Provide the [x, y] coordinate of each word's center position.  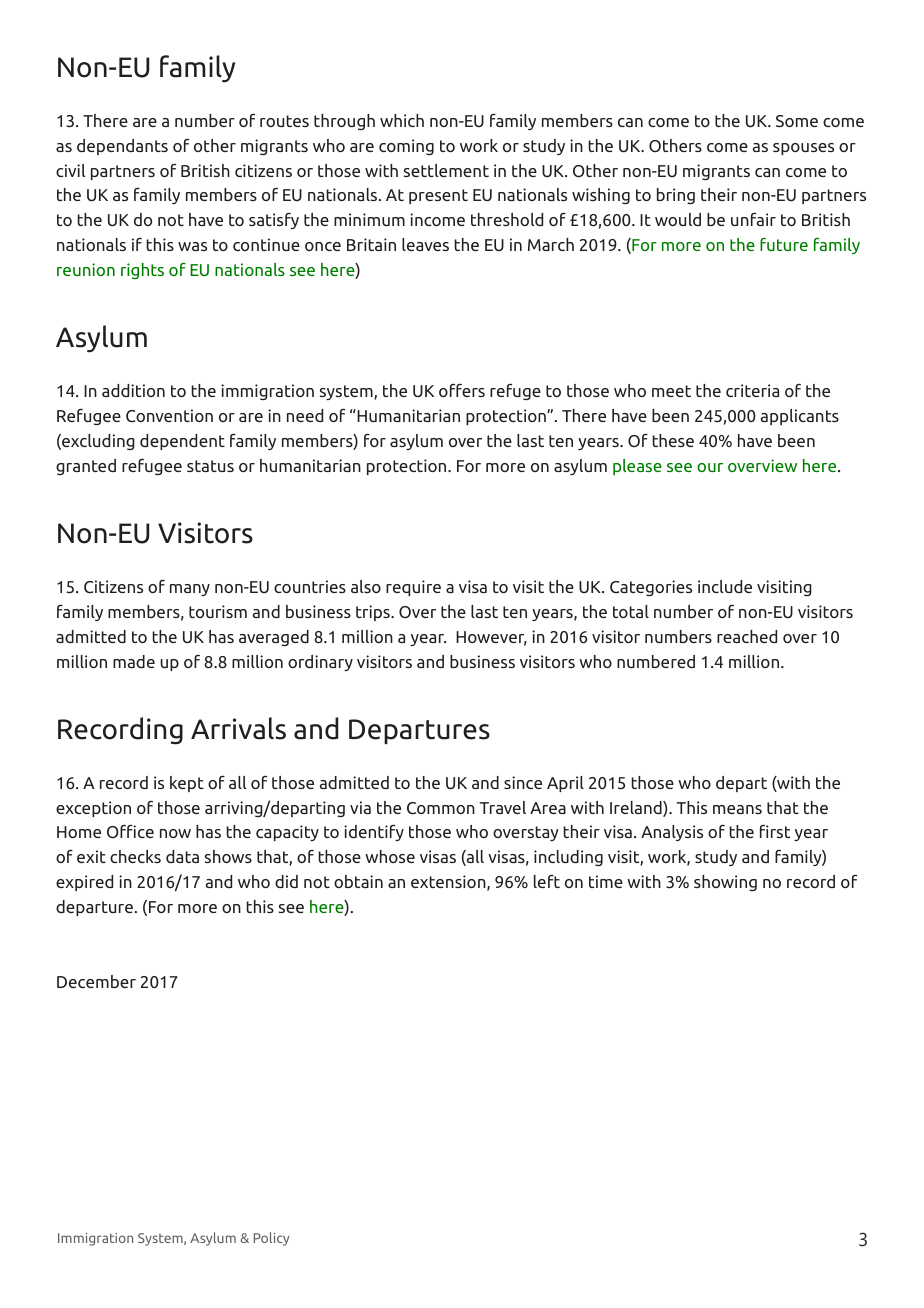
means [737, 809]
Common [441, 808]
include [725, 586]
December [96, 981]
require [413, 588]
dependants [122, 147]
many [190, 590]
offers [462, 390]
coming [406, 147]
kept [187, 784]
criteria [752, 390]
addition [133, 390]
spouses [803, 149]
